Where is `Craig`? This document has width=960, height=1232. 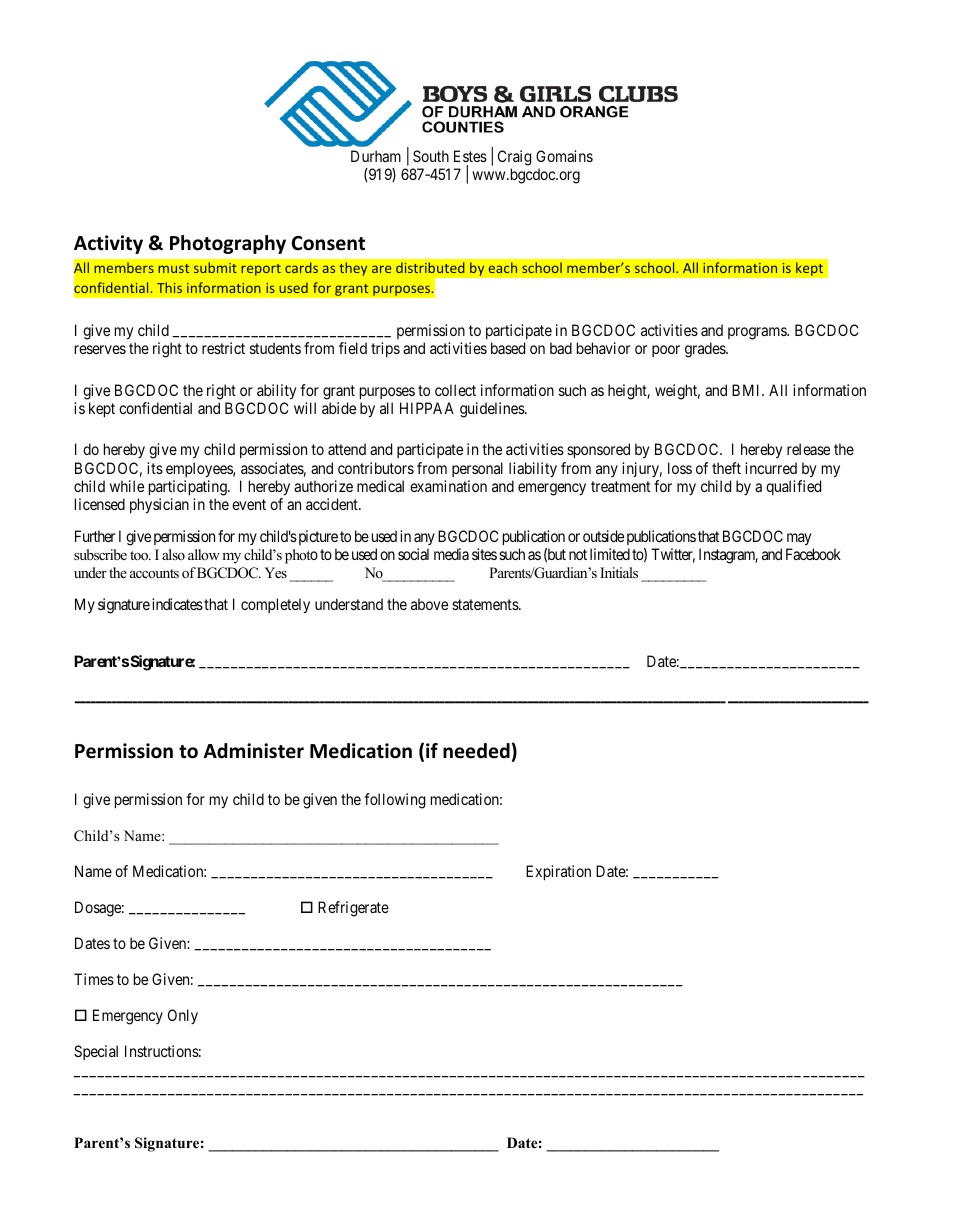
Craig is located at coordinates (514, 158).
